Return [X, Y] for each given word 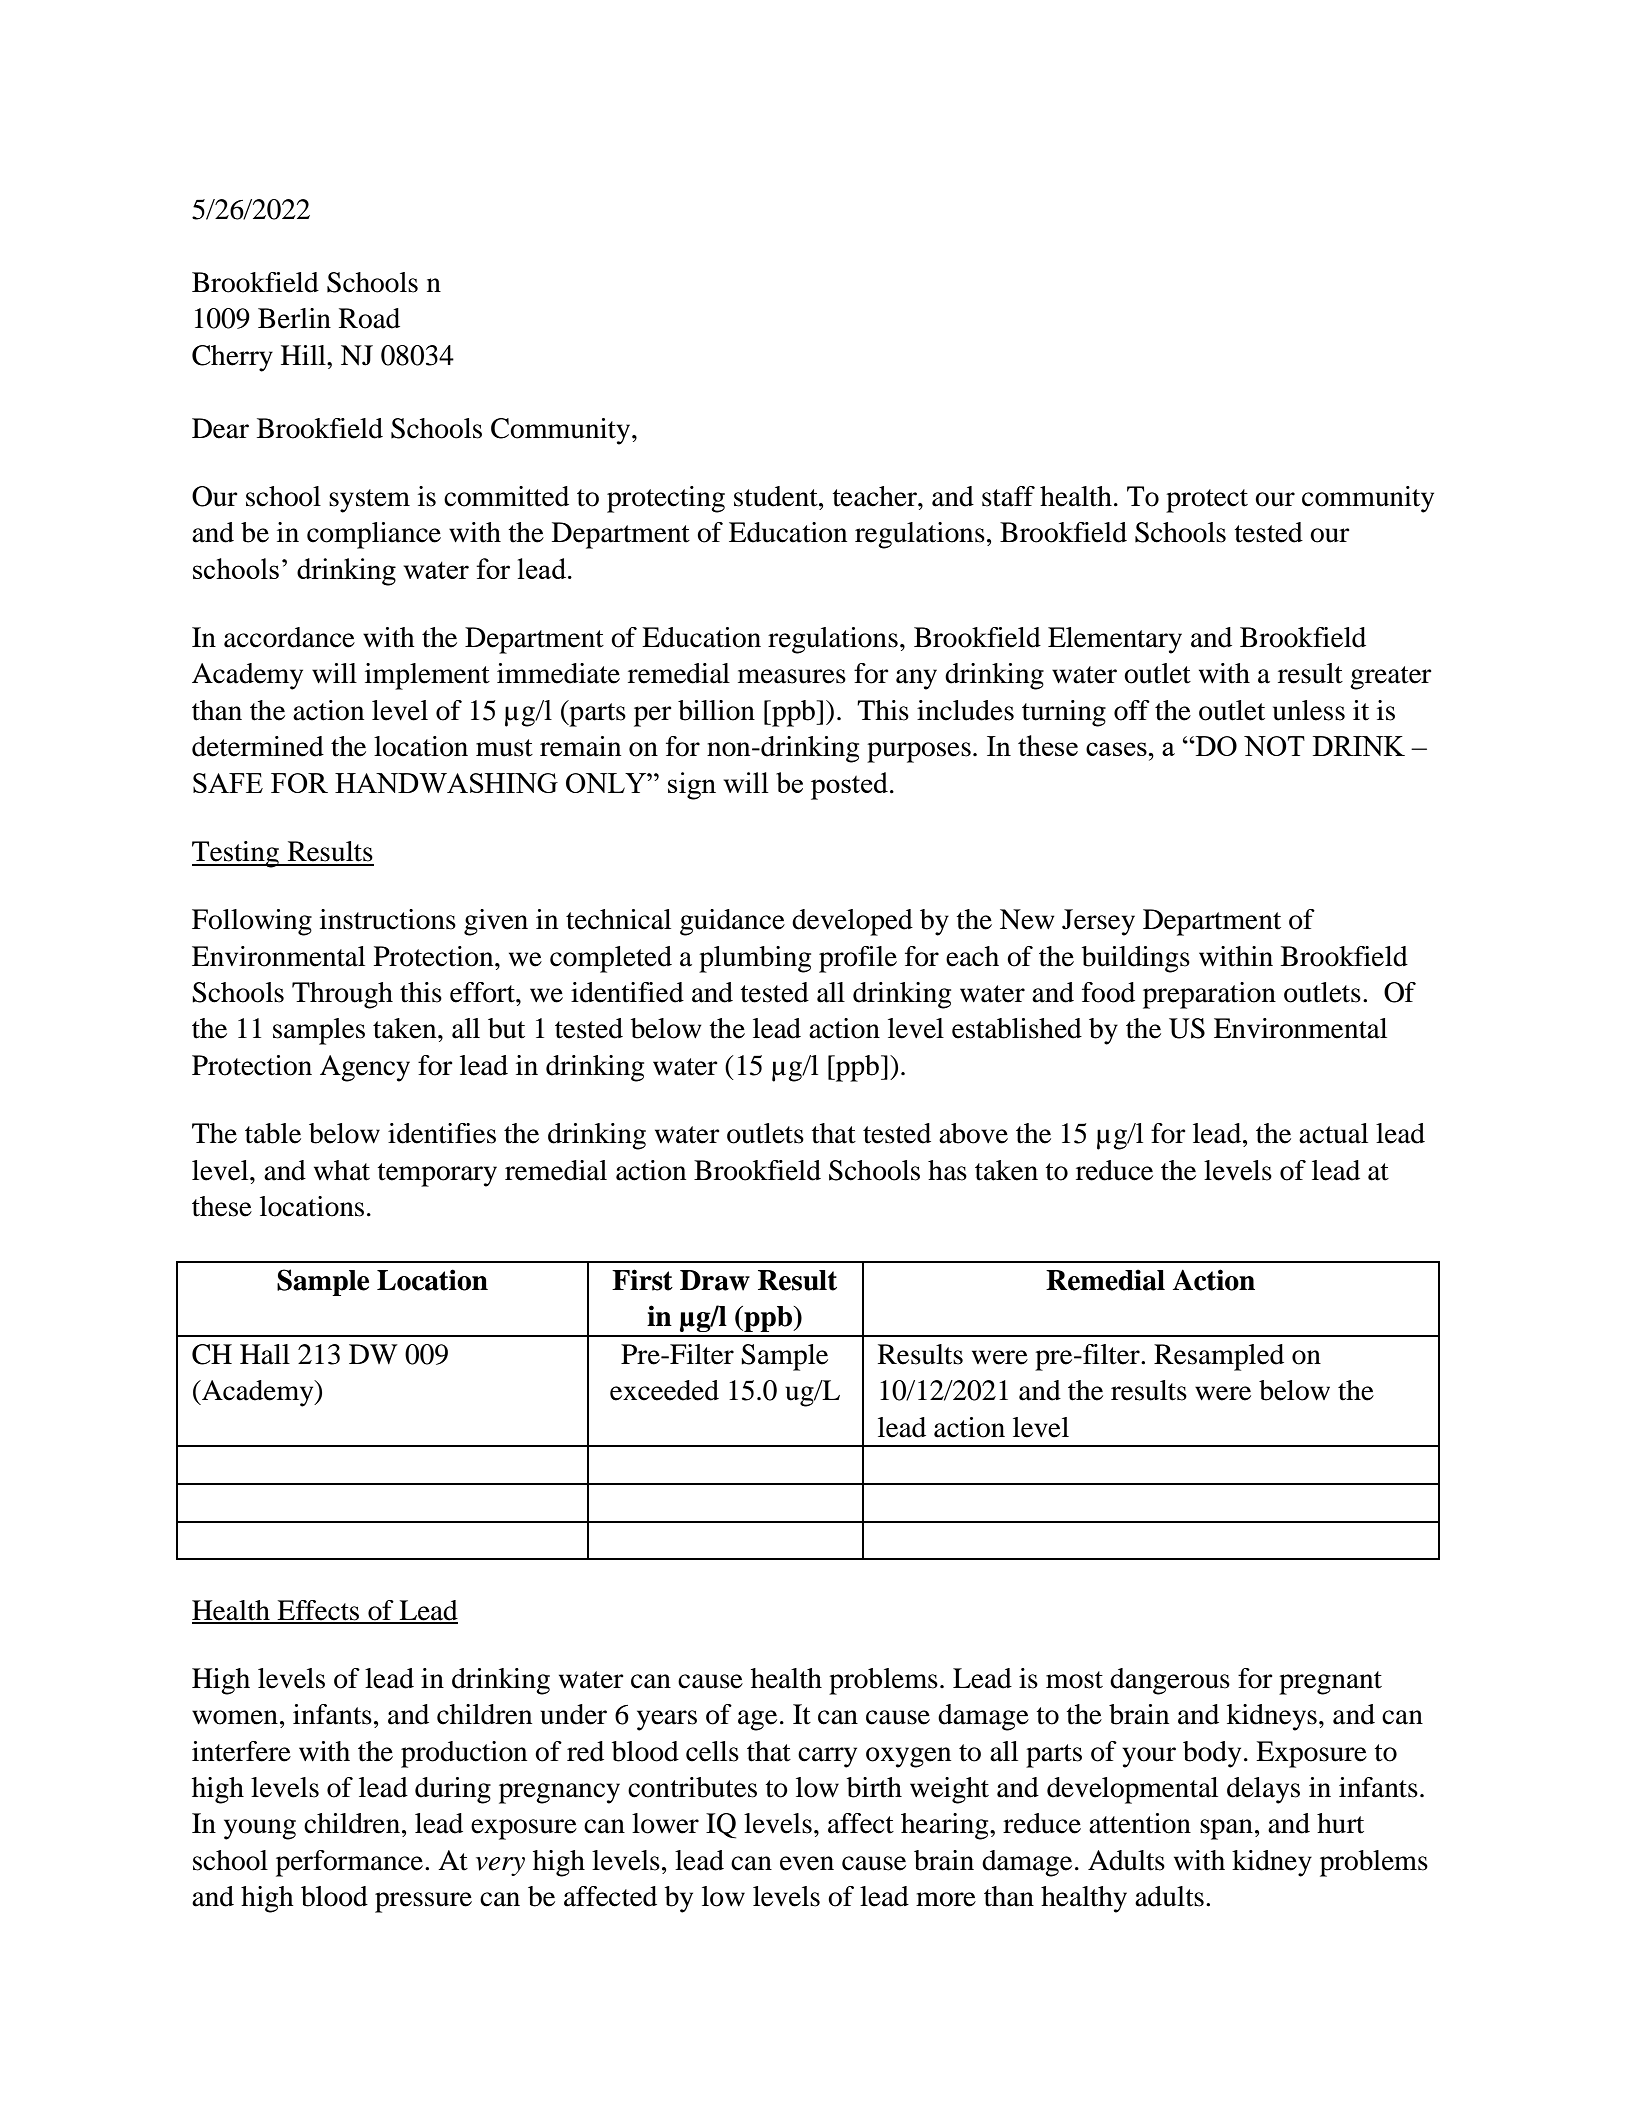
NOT [1274, 746]
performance [351, 1863]
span [1226, 1829]
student [777, 496]
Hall [265, 1354]
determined [258, 746]
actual [1333, 1133]
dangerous [1170, 1681]
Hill [304, 355]
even [807, 1863]
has [947, 1170]
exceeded [664, 1390]
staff [1008, 496]
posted [849, 786]
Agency [365, 1068]
